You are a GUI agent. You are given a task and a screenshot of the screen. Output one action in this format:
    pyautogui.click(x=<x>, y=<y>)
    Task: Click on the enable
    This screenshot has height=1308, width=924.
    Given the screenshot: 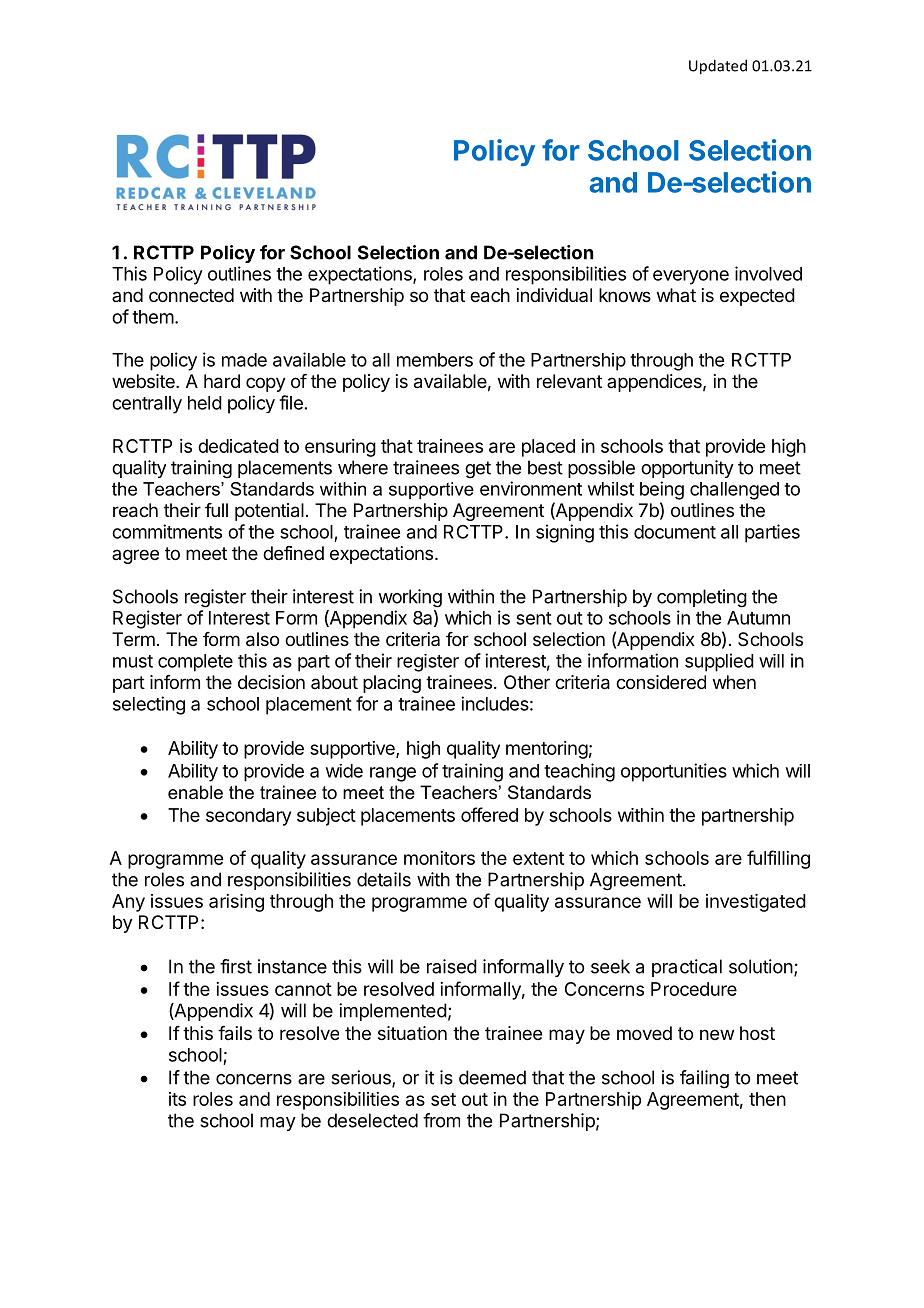 What is the action you would take?
    pyautogui.click(x=195, y=792)
